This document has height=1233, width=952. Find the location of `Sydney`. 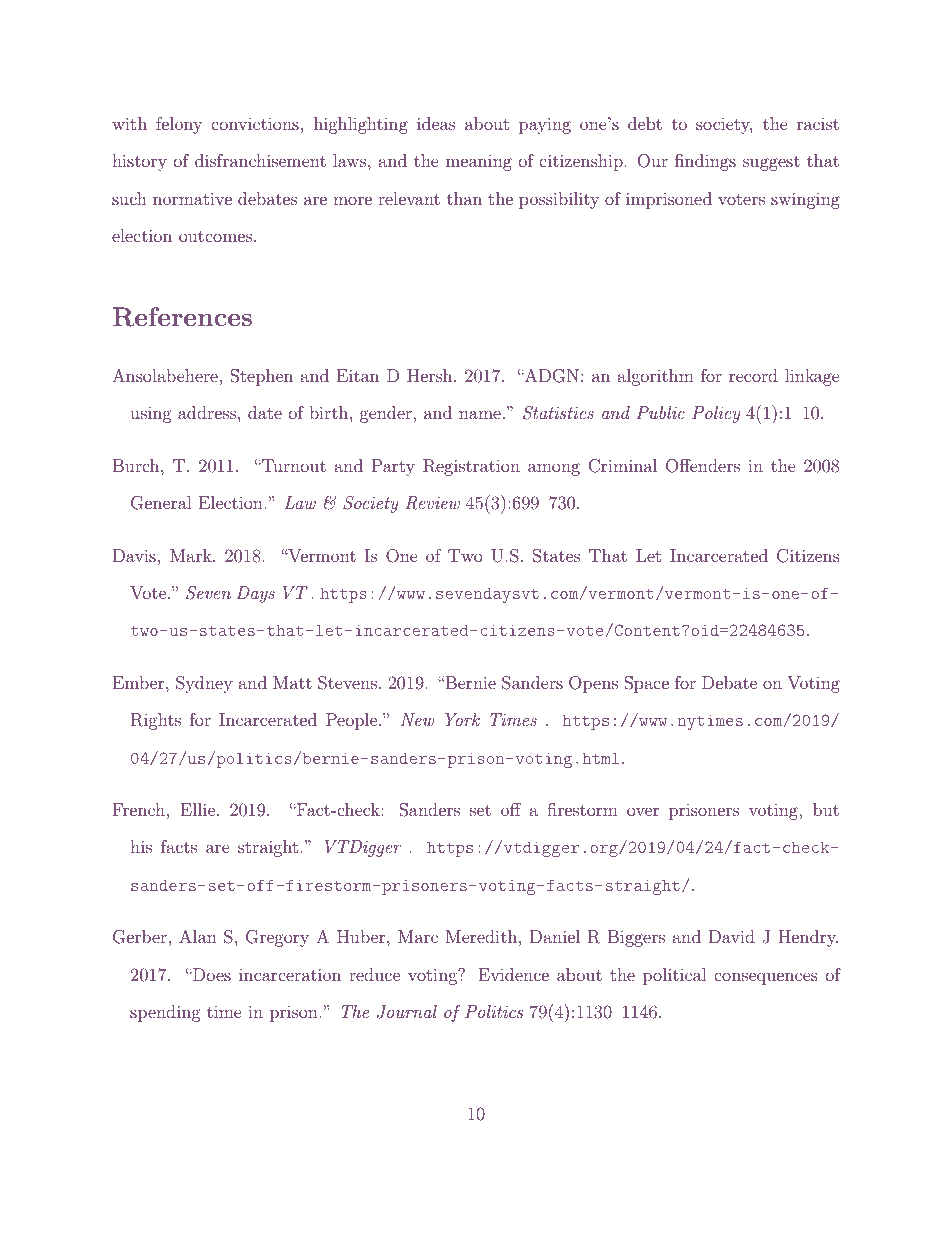

Sydney is located at coordinates (204, 684).
